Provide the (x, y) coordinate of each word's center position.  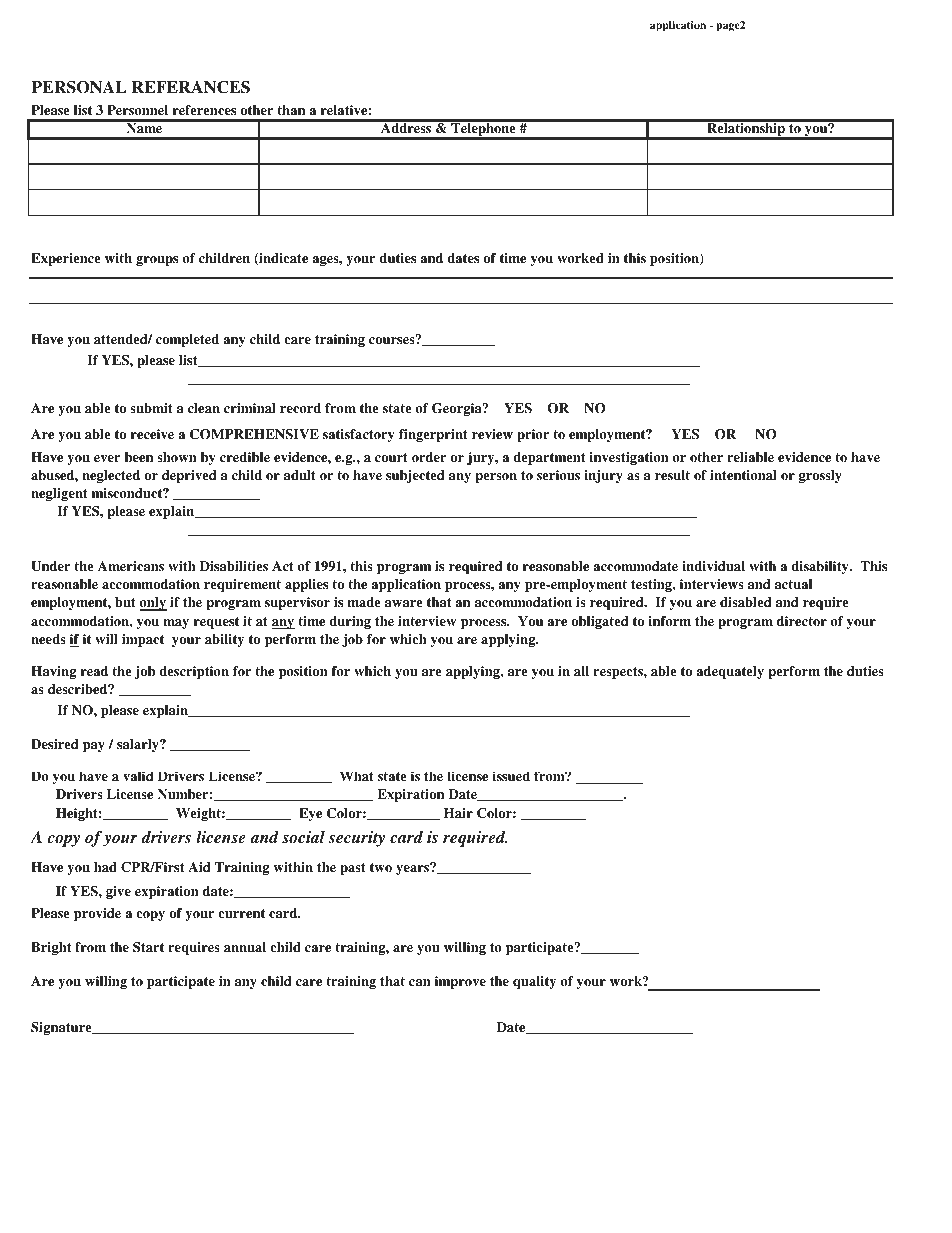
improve (460, 982)
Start (148, 947)
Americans (131, 566)
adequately (730, 672)
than (291, 110)
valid (138, 776)
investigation (629, 458)
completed (187, 340)
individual (713, 566)
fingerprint (433, 435)
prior (533, 435)
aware (404, 603)
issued (511, 776)
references (204, 110)
